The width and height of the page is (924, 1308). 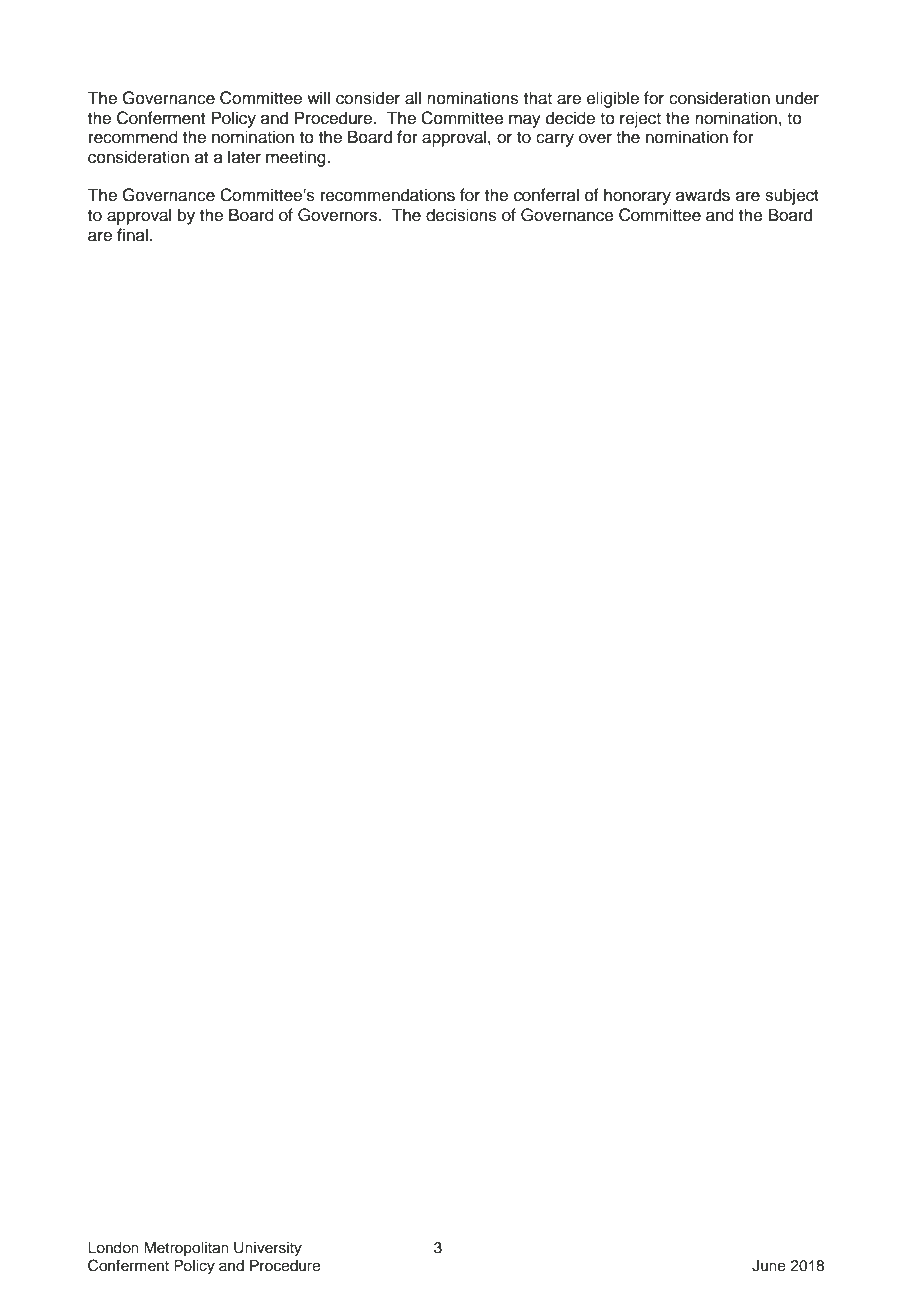 What do you see at coordinates (461, 215) in the page?
I see `decisions` at bounding box center [461, 215].
